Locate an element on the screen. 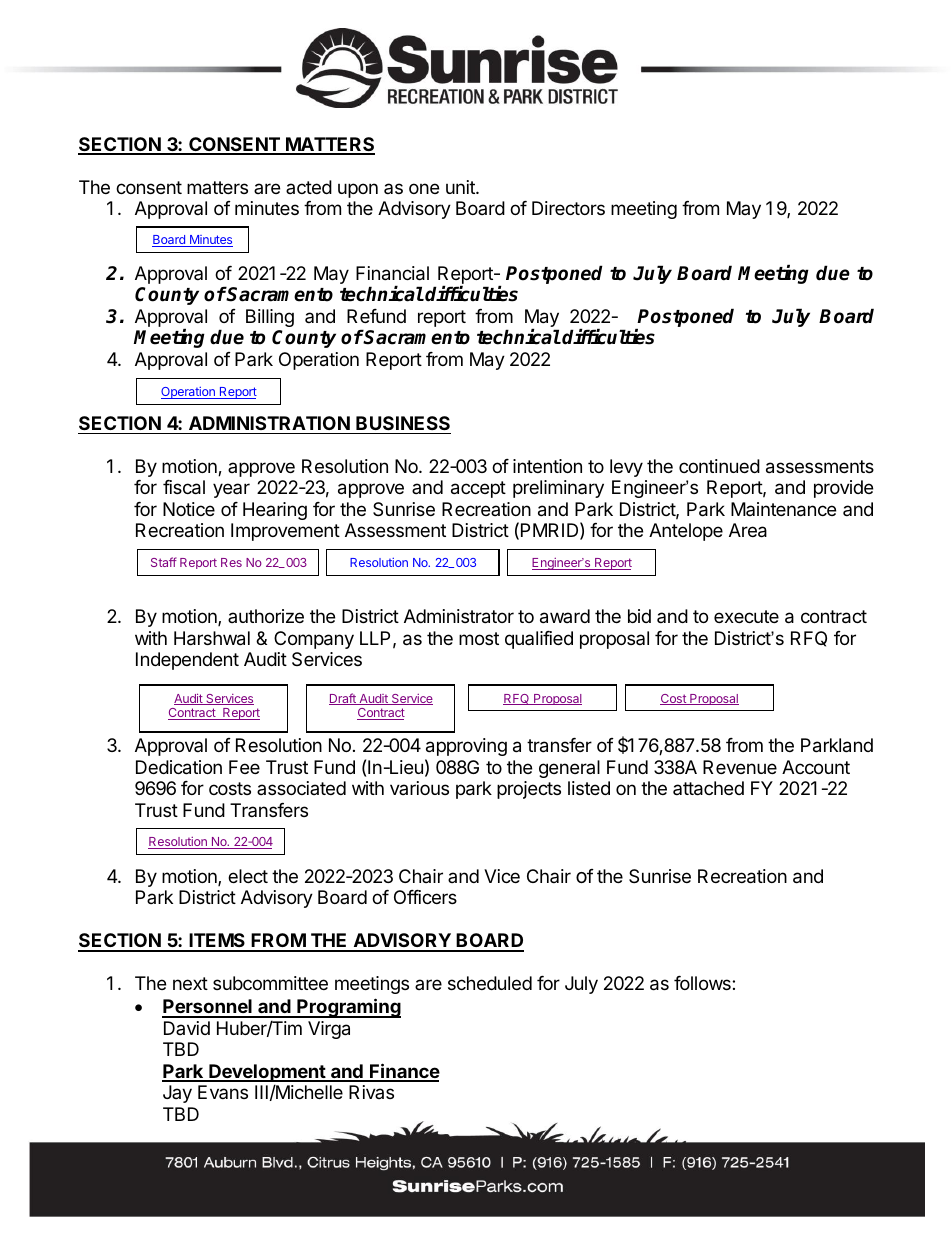 This screenshot has height=1233, width=952. Development is located at coordinates (267, 1073).
